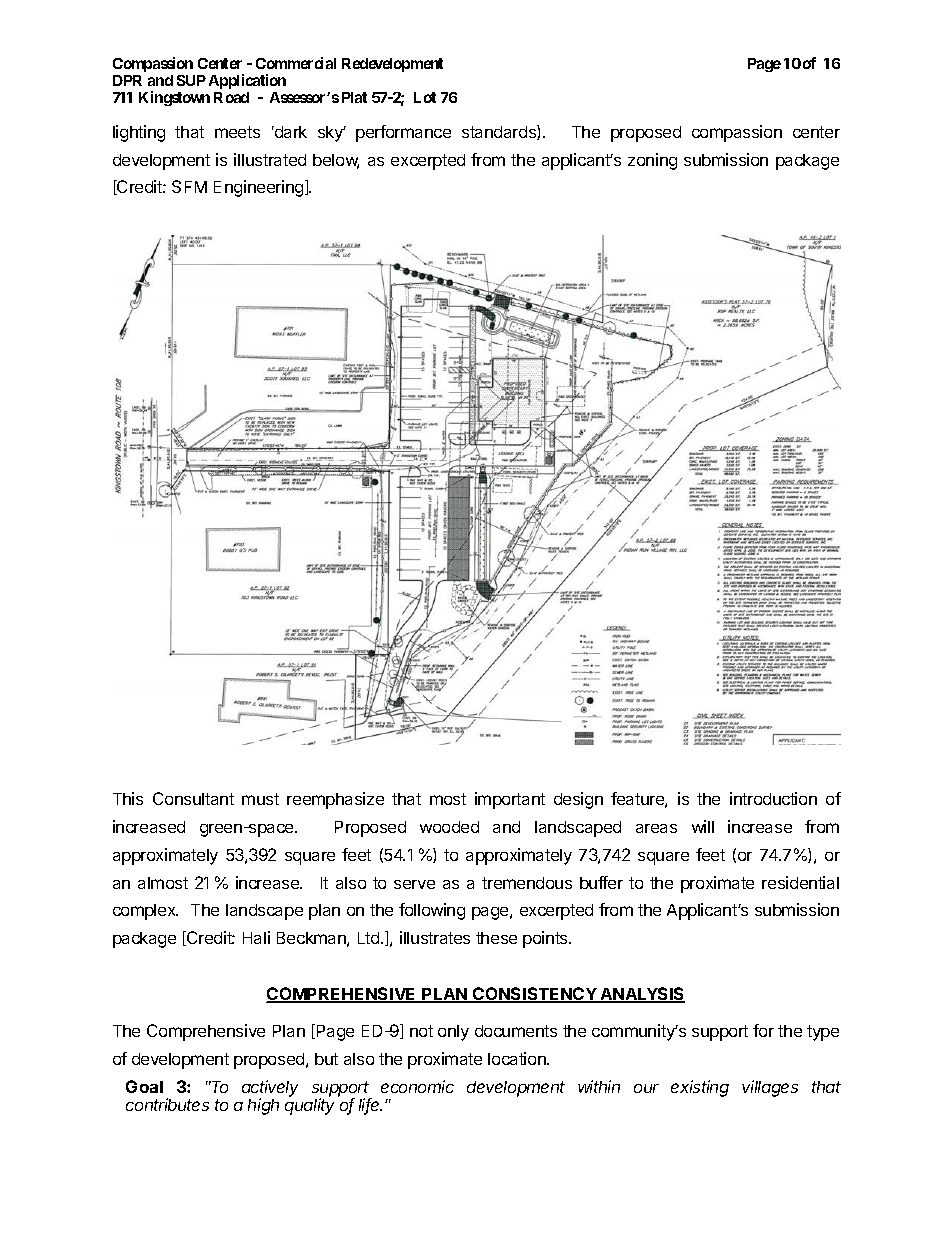 The width and height of the screenshot is (952, 1233). I want to click on Road, so click(231, 97).
